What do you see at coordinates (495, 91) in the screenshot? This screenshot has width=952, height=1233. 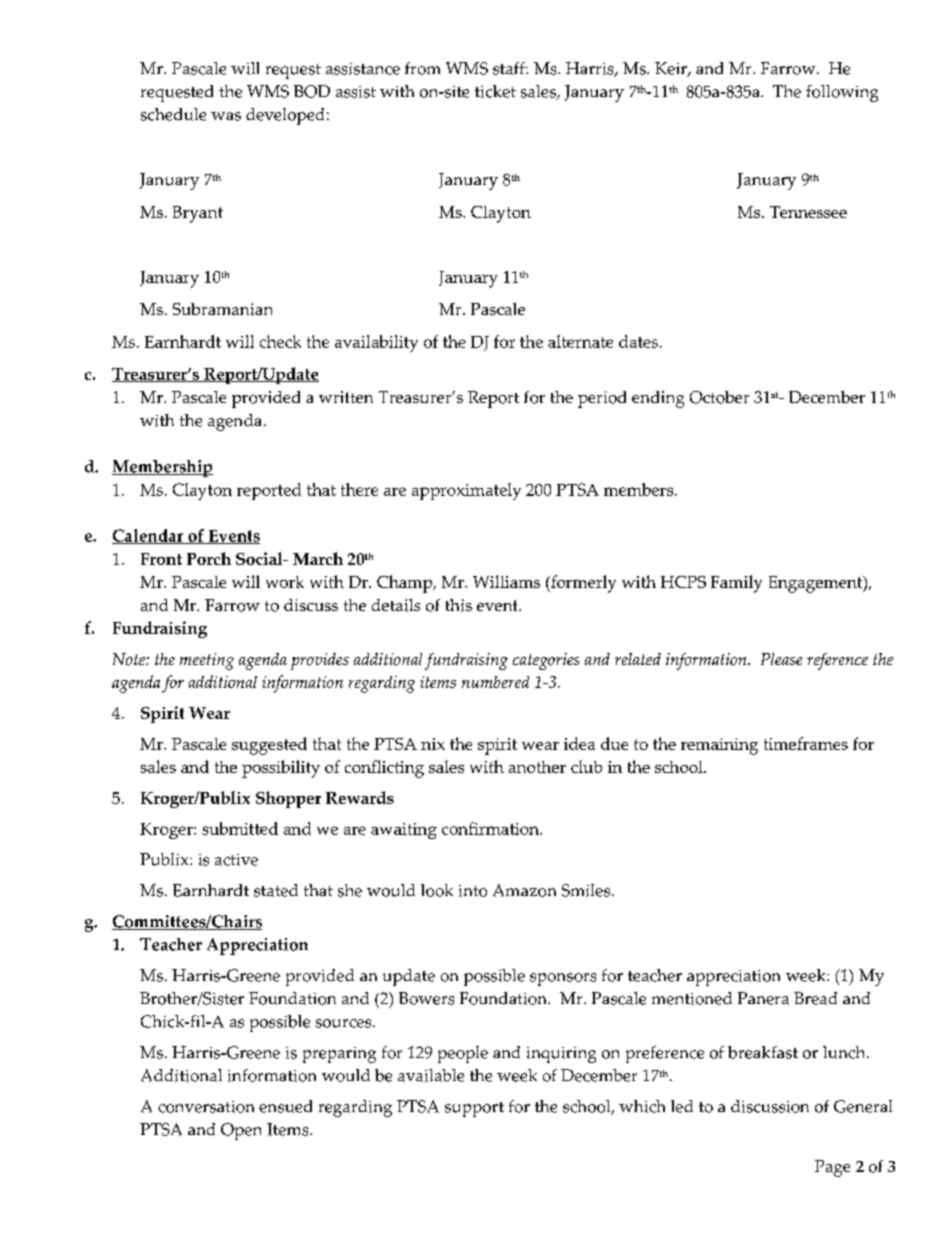 I see `ticket` at bounding box center [495, 91].
